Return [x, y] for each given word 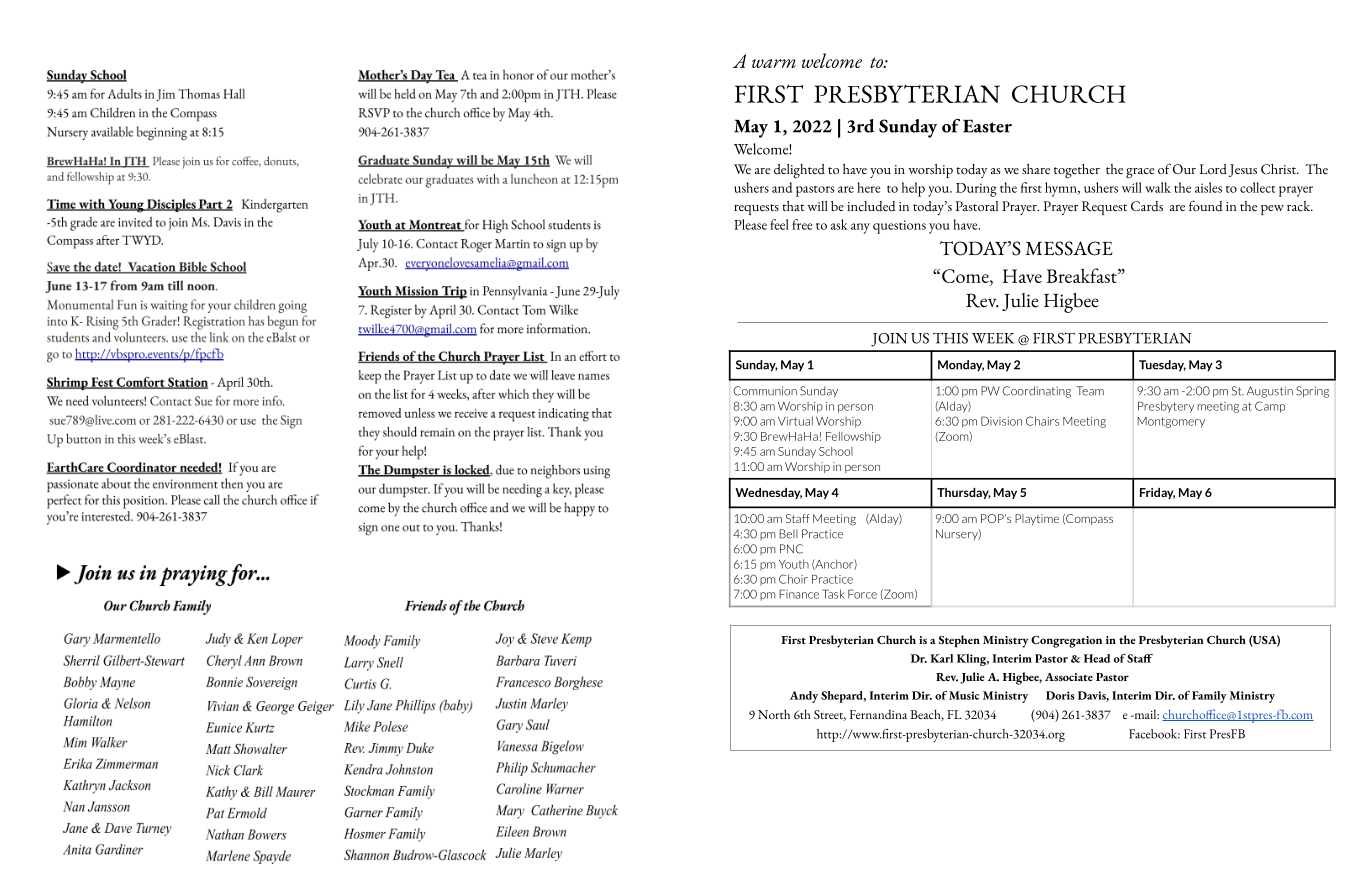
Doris [1060, 695]
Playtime [1037, 519]
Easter [987, 126]
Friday [1157, 493]
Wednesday [768, 493]
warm [774, 63]
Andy [804, 697]
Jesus [1243, 170]
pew [1272, 210]
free [802, 224]
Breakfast [1082, 275]
